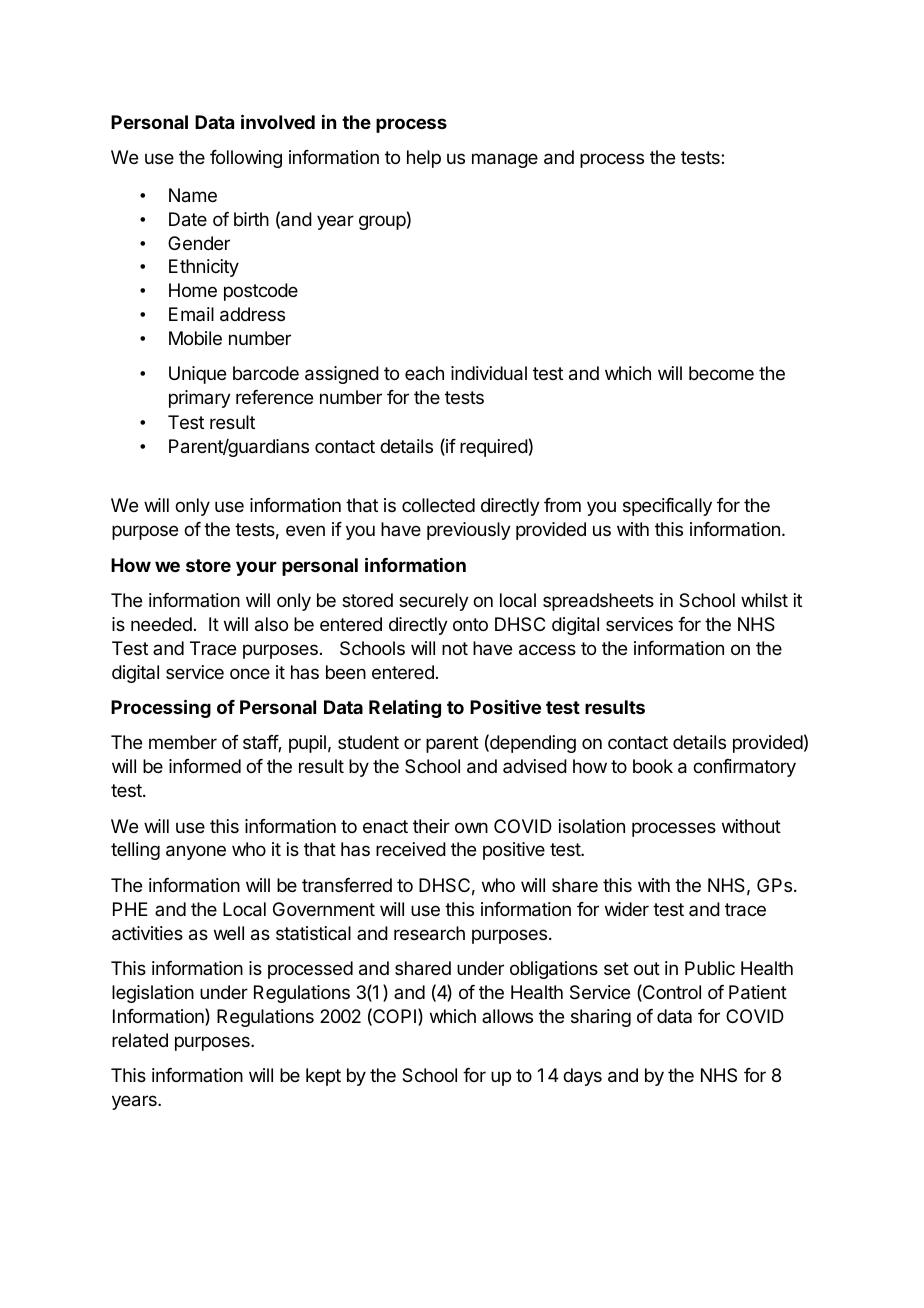  Describe the element at coordinates (197, 375) in the document. I see `Unique` at that location.
